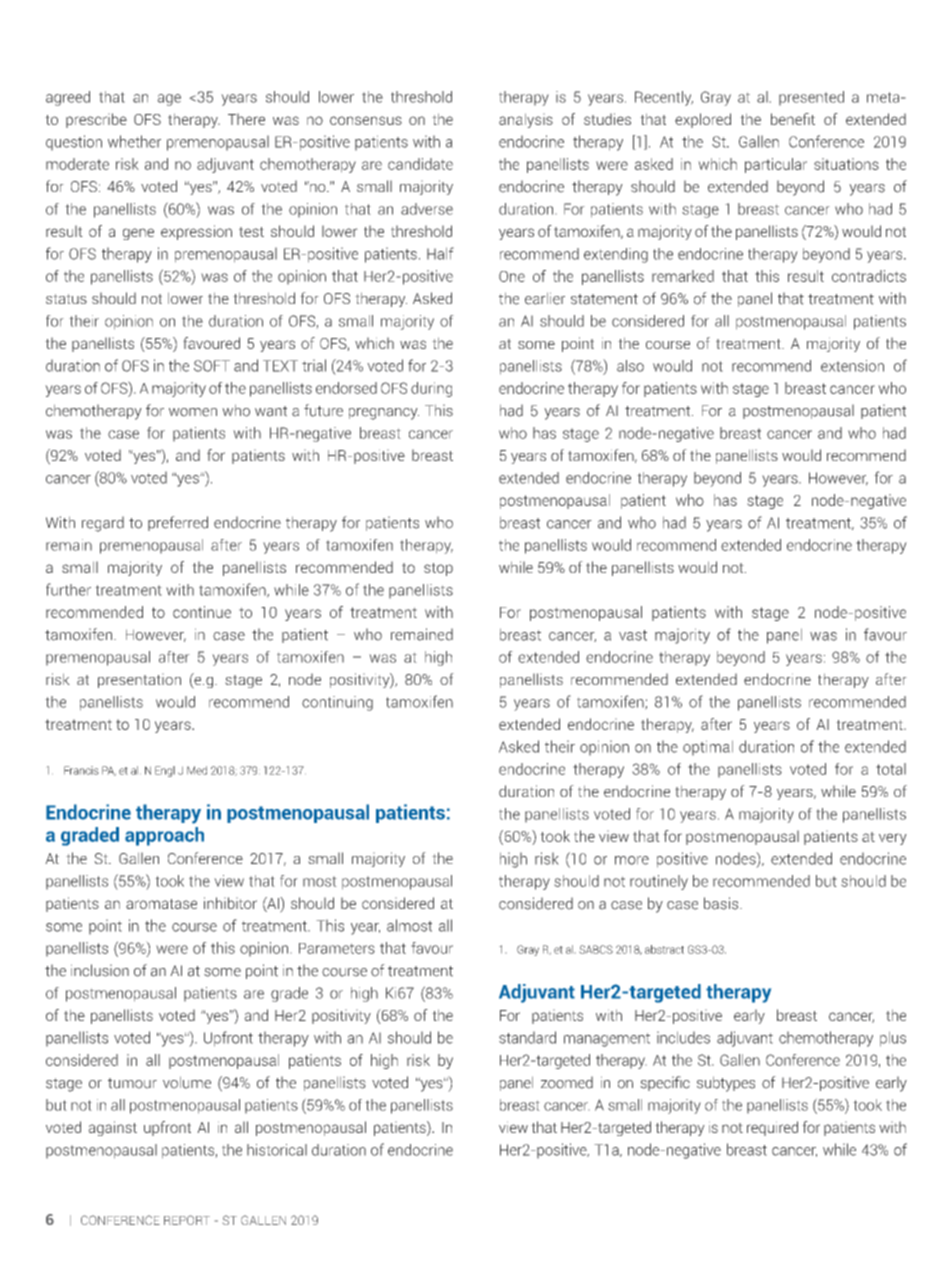 The image size is (952, 1270). I want to click on report, so click(187, 1220).
